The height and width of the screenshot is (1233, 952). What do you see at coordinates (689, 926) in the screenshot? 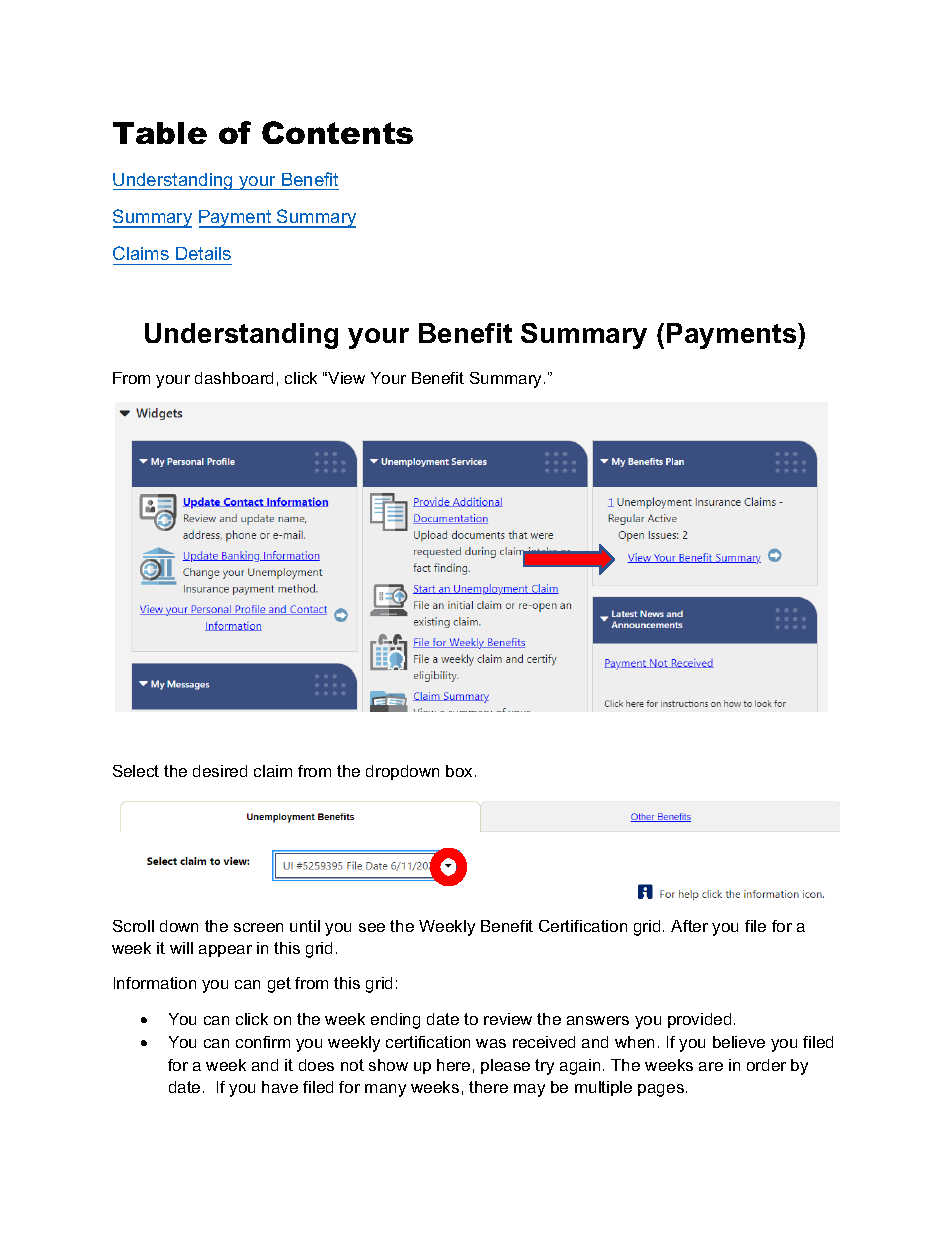
I see `After` at bounding box center [689, 926].
